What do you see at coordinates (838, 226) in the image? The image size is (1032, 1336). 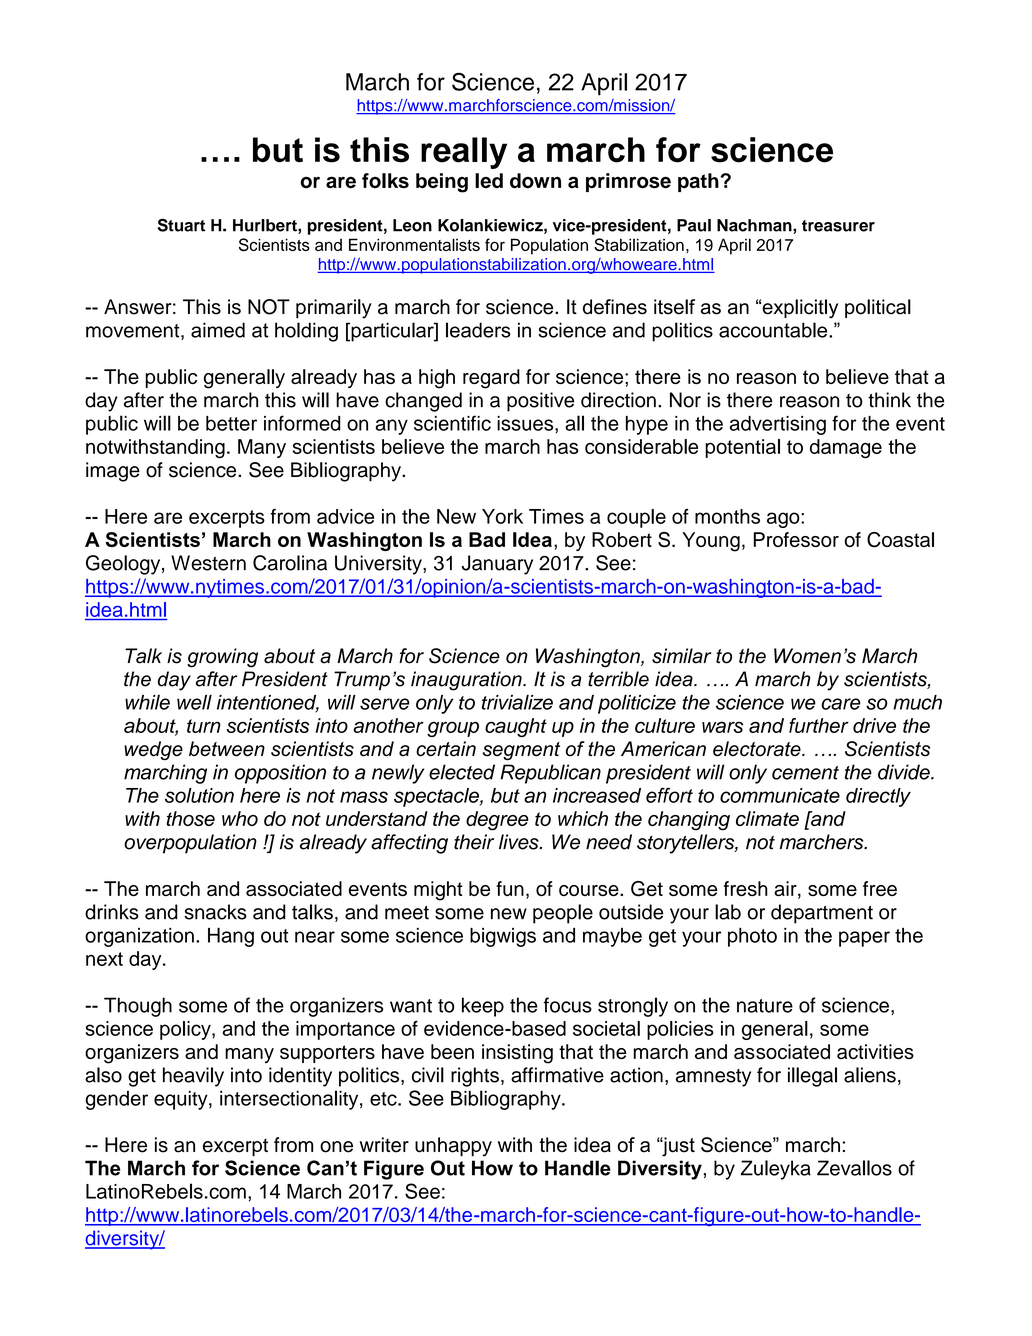 I see `treasurer` at bounding box center [838, 226].
